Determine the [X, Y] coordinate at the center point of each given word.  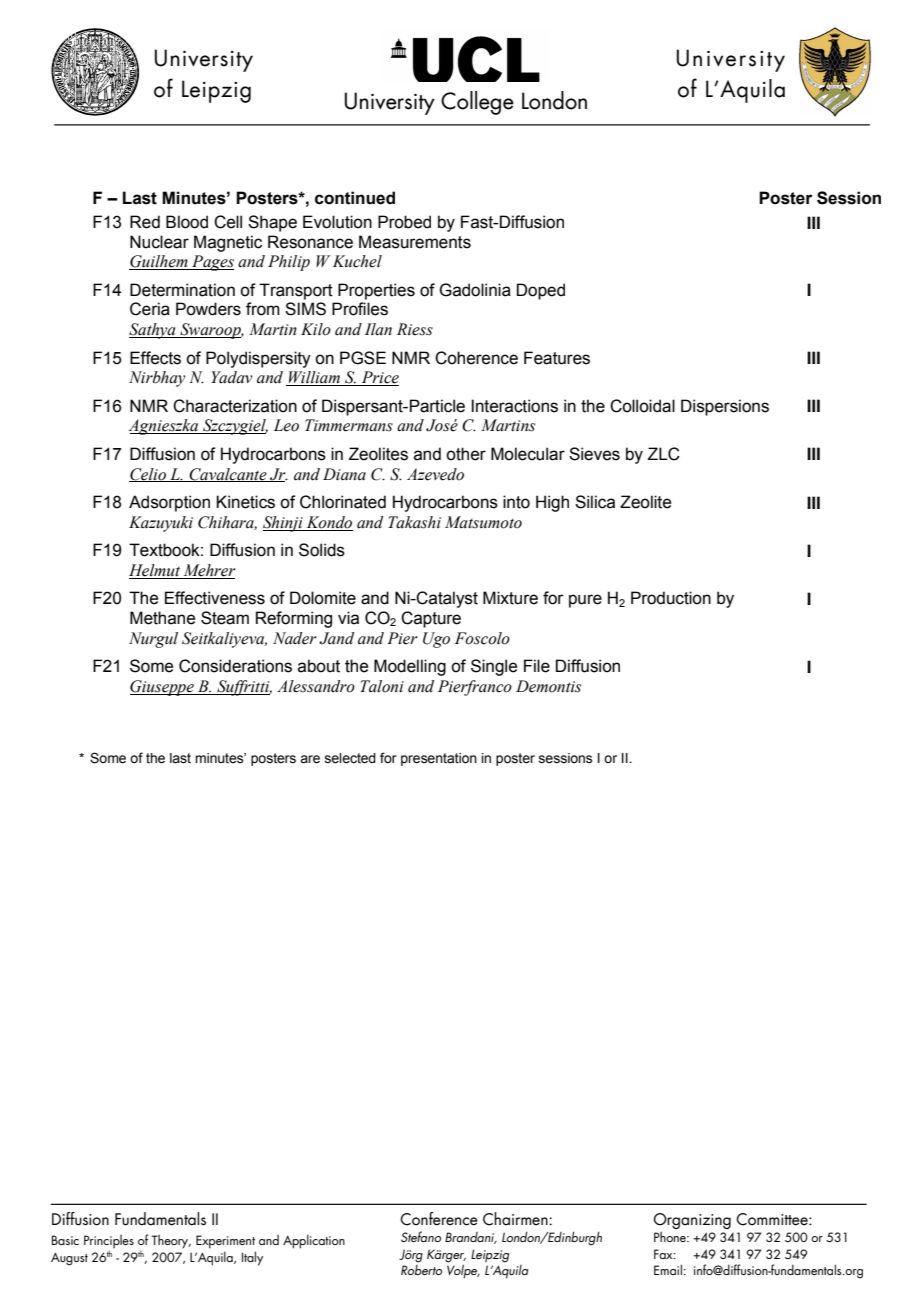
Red [145, 222]
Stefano [421, 1236]
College [477, 103]
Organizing [692, 1221]
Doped [541, 291]
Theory [171, 1242]
